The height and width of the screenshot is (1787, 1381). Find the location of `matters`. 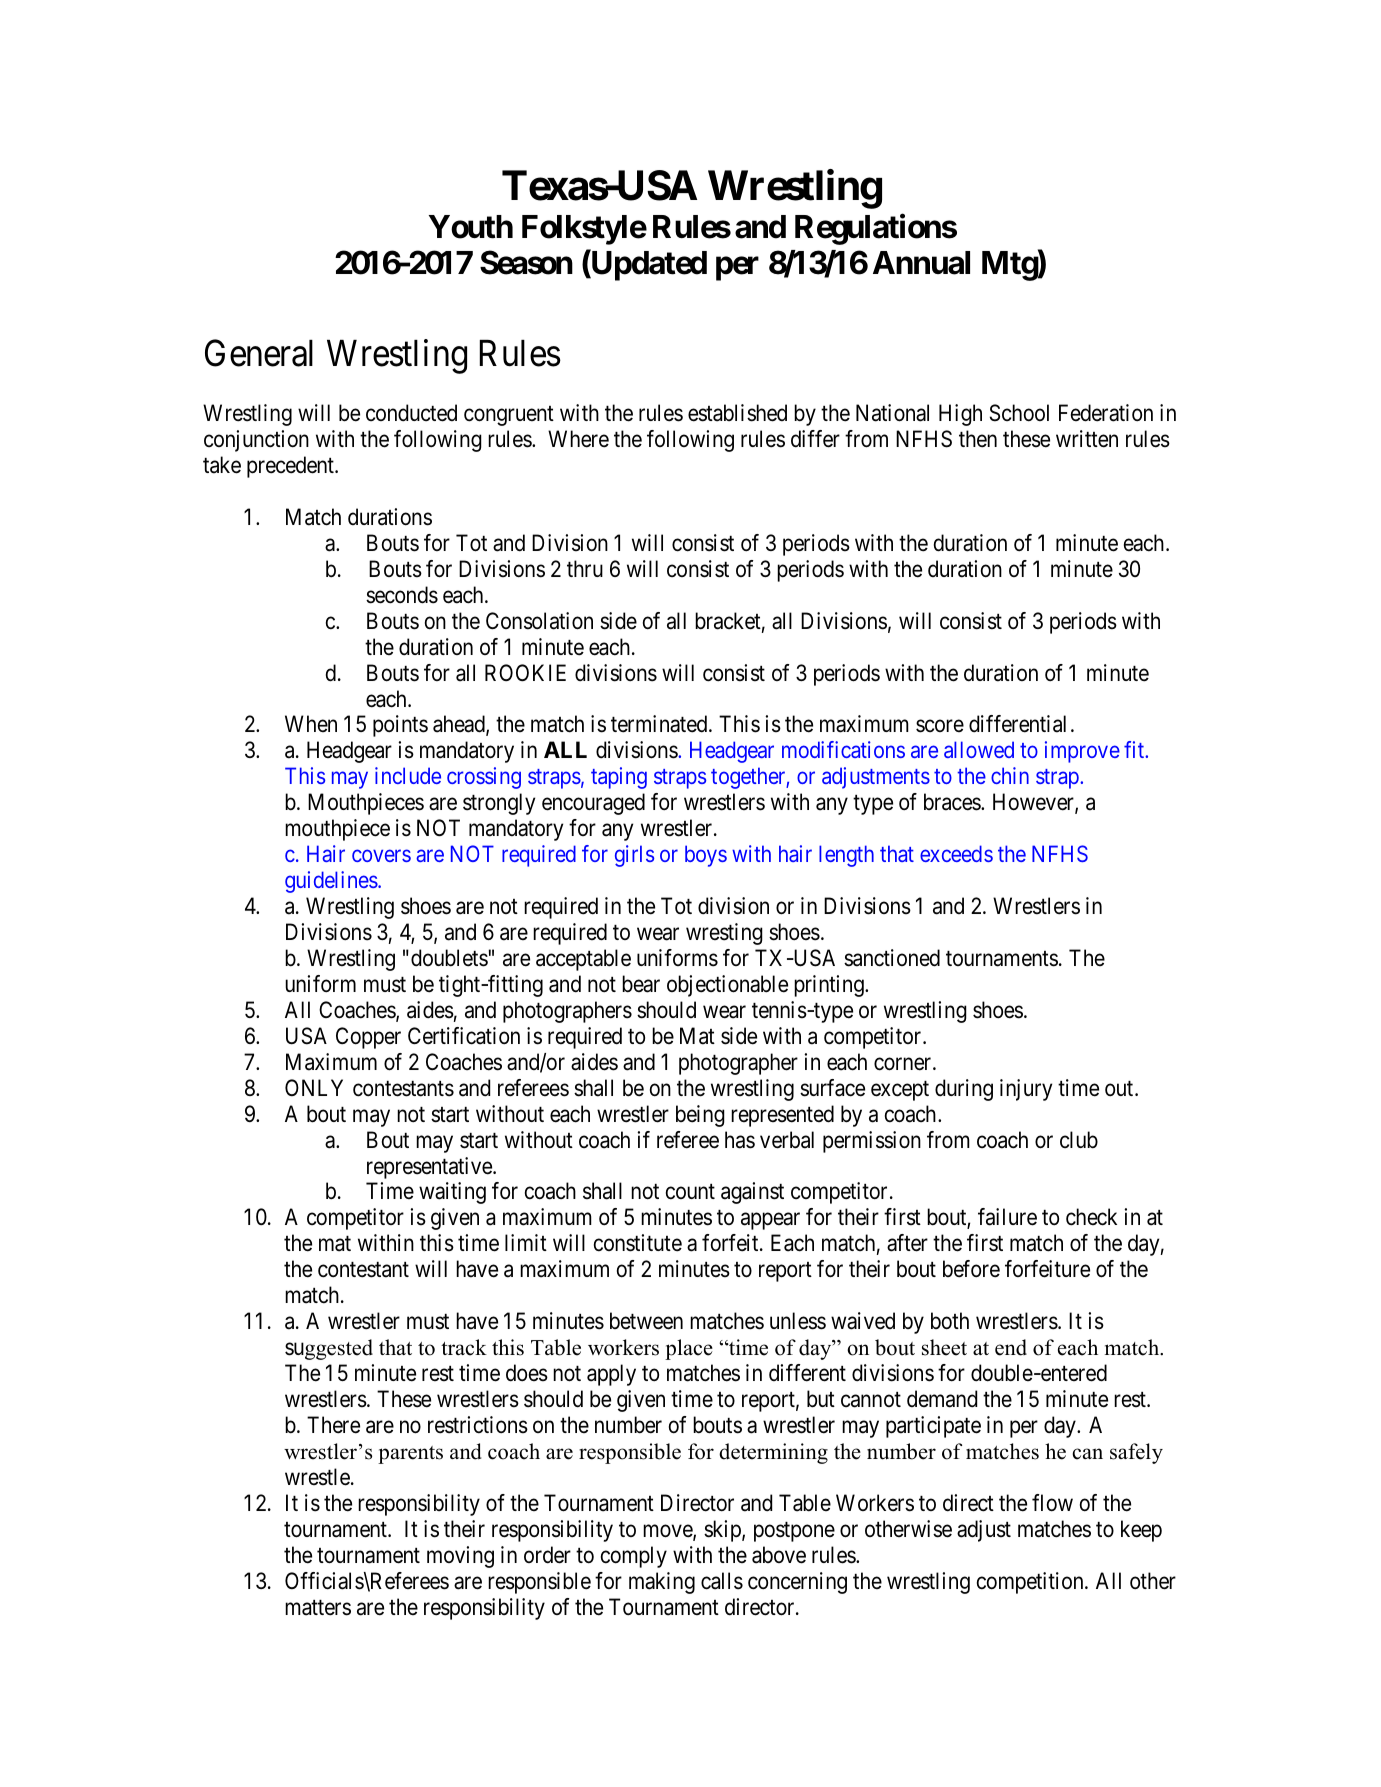

matters is located at coordinates (318, 1608).
